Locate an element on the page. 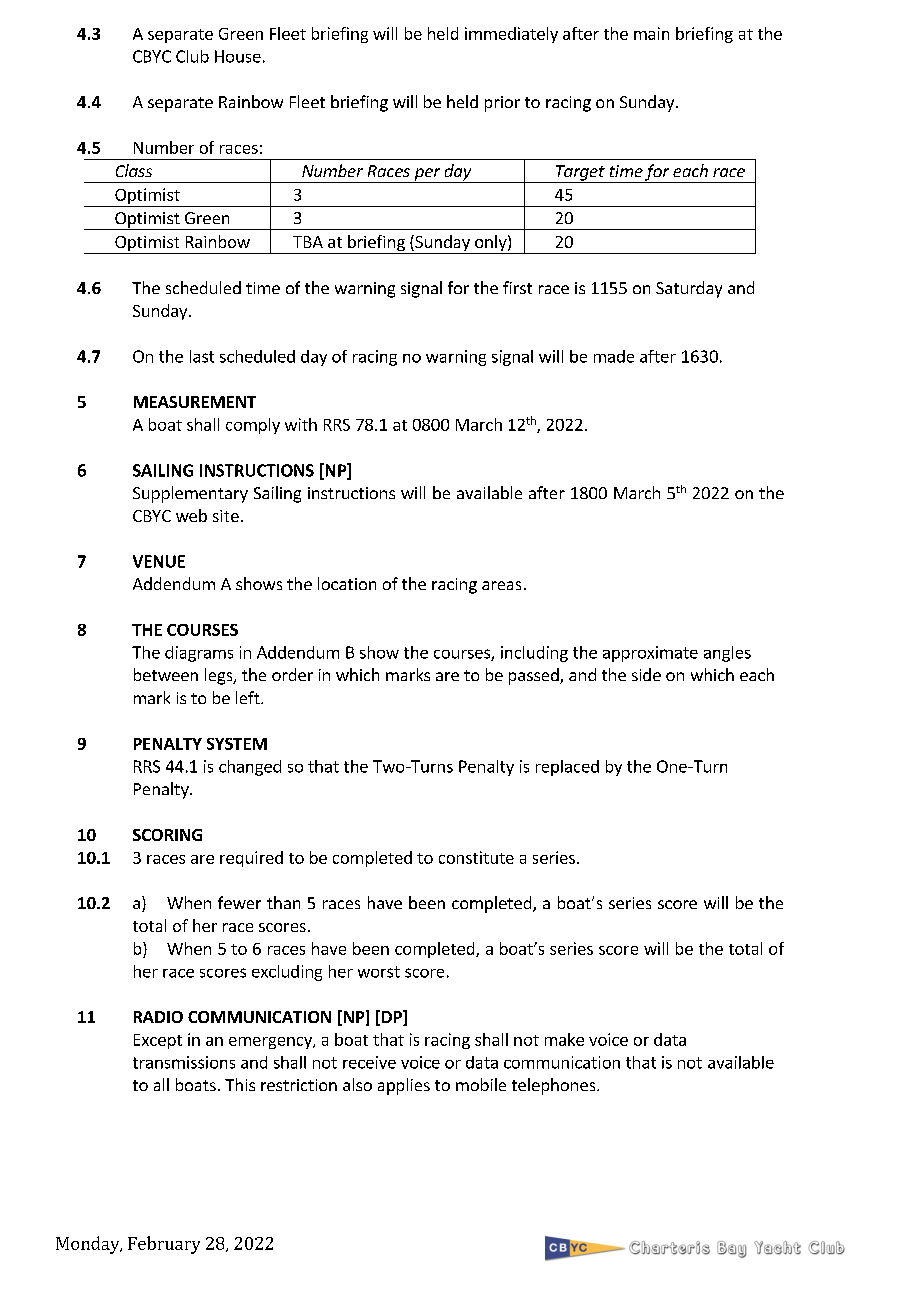  February is located at coordinates (164, 1245).
